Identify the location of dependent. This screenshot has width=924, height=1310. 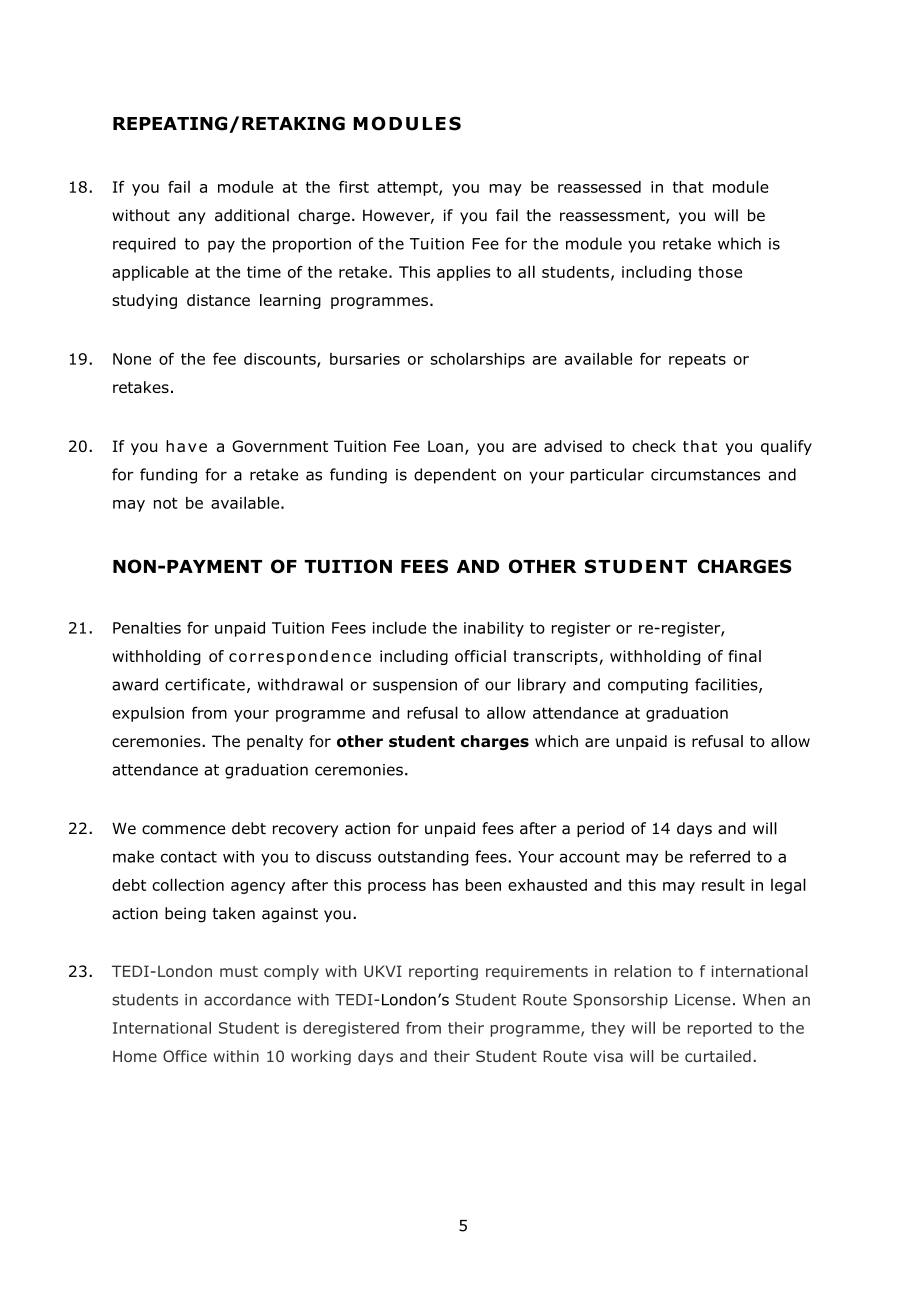
(455, 476).
